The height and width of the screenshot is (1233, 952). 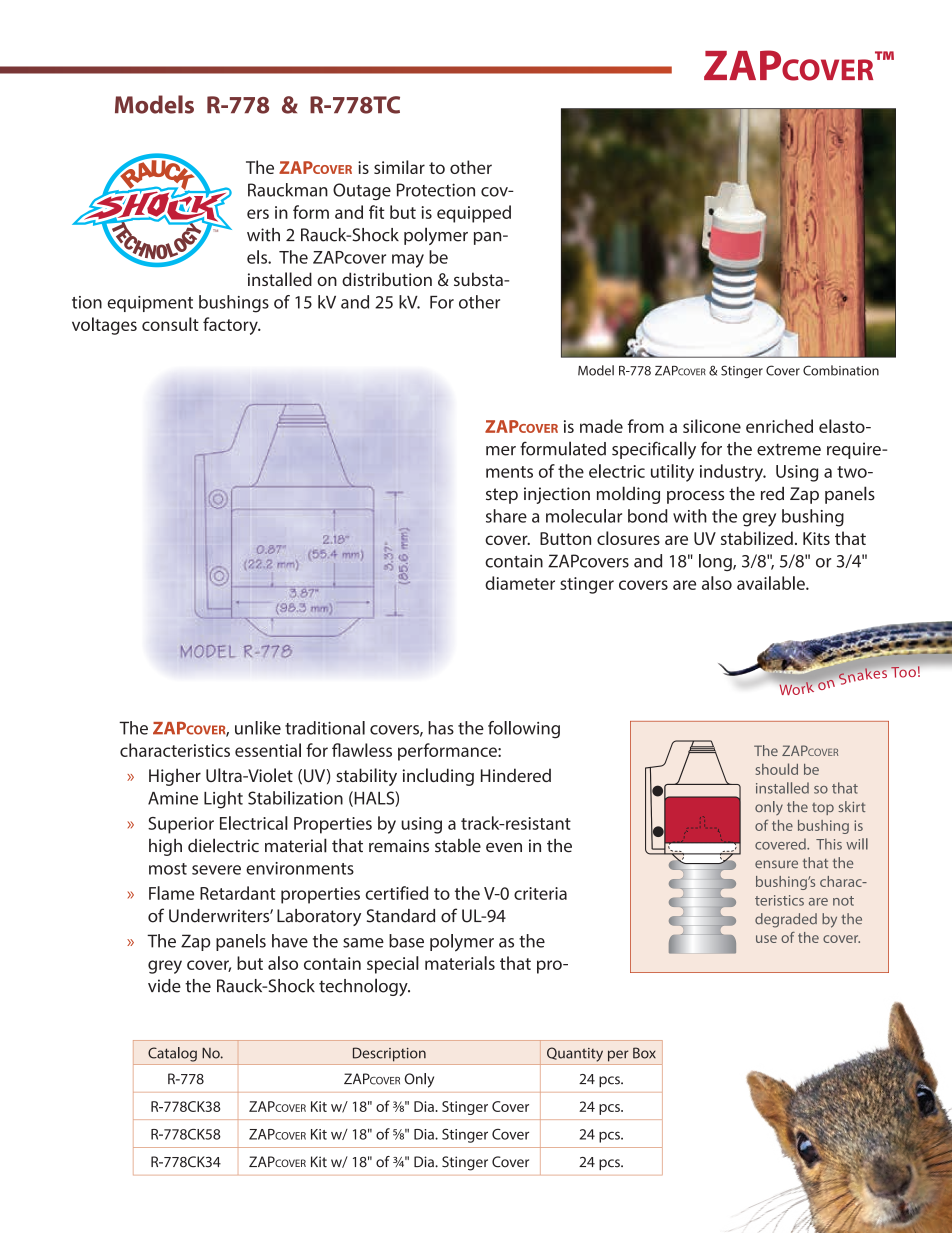 I want to click on Box, so click(x=644, y=1053).
